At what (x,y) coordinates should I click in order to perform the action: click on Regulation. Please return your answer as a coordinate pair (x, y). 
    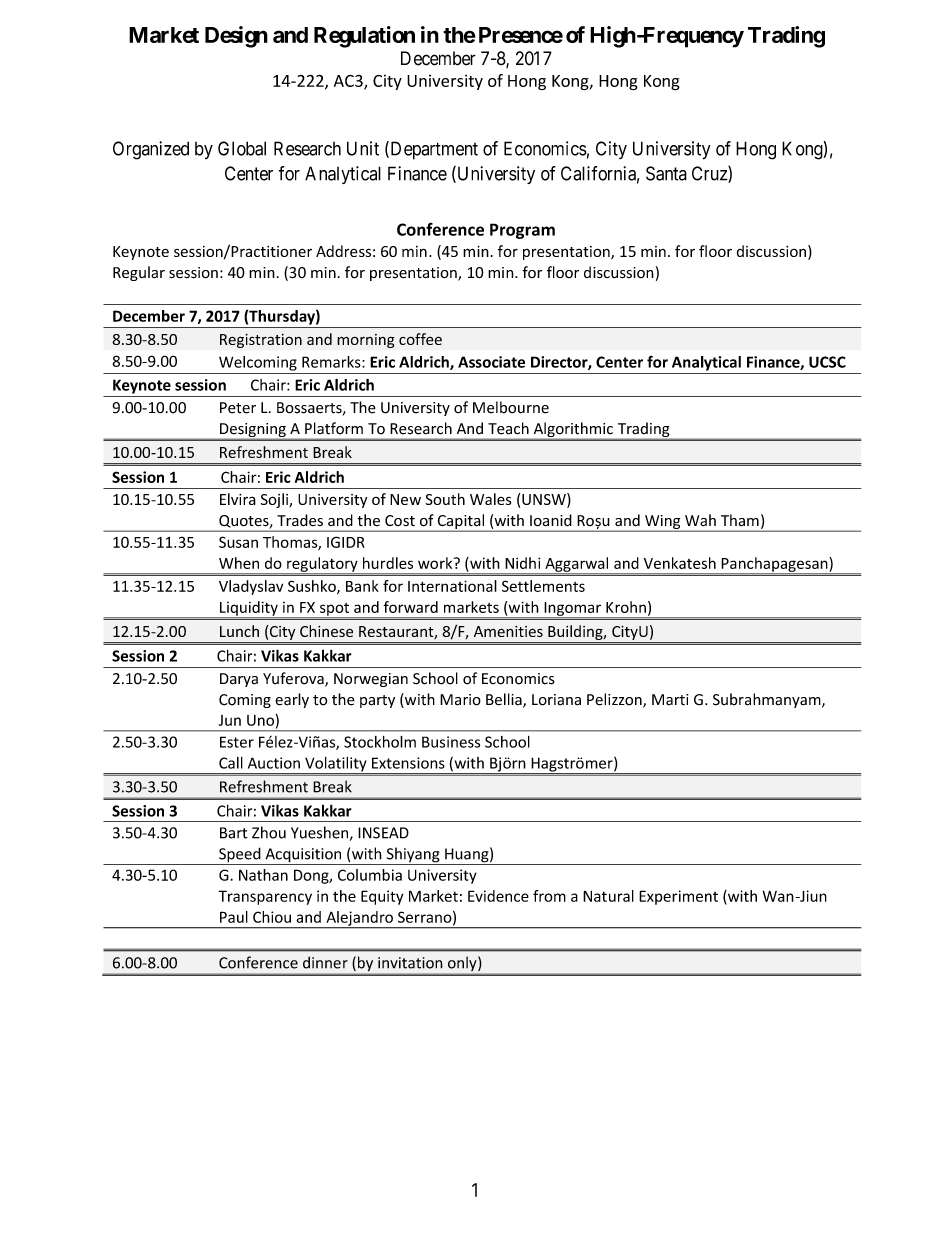
    Looking at the image, I should click on (364, 37).
